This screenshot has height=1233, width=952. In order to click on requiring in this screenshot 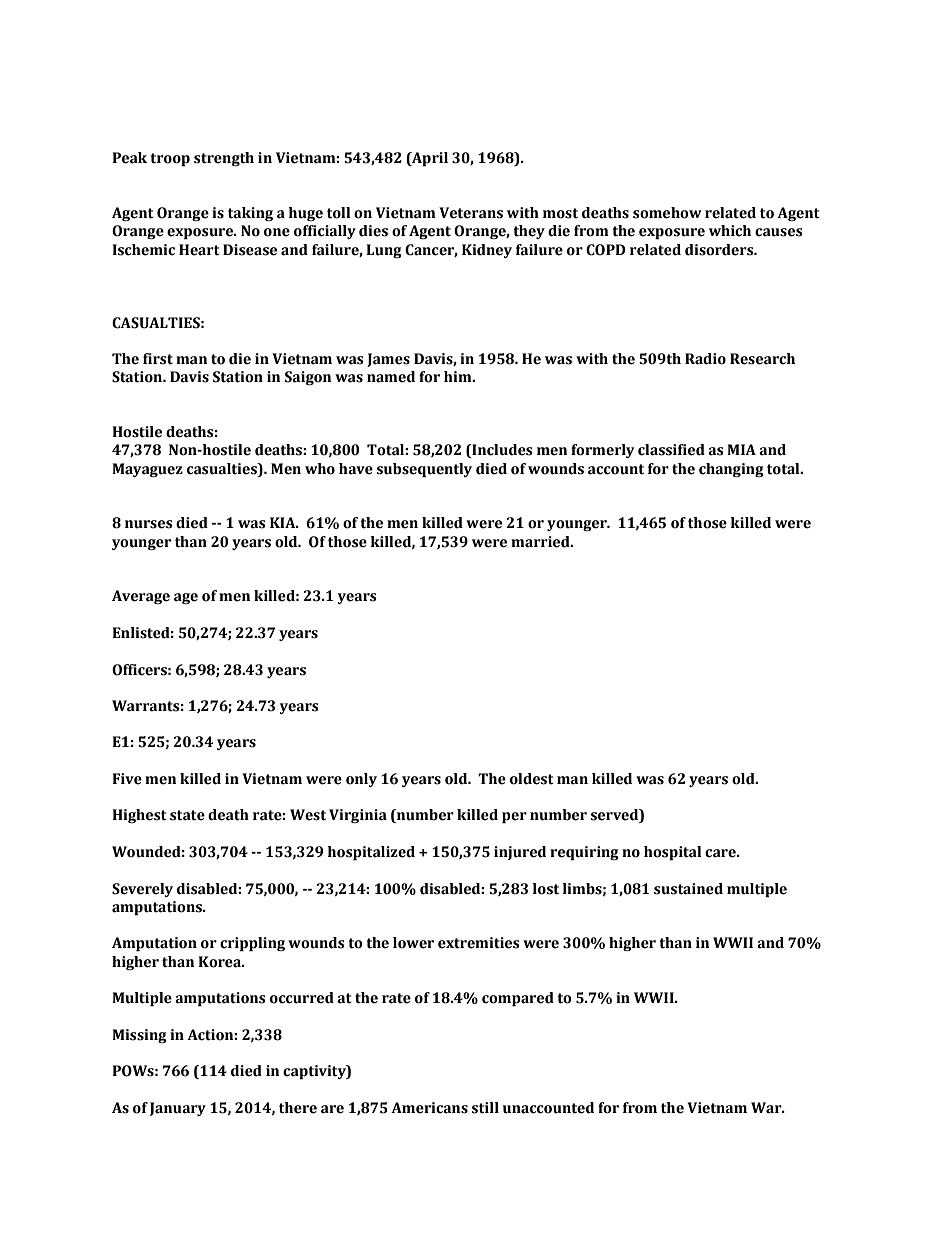, I will do `click(584, 853)`.
